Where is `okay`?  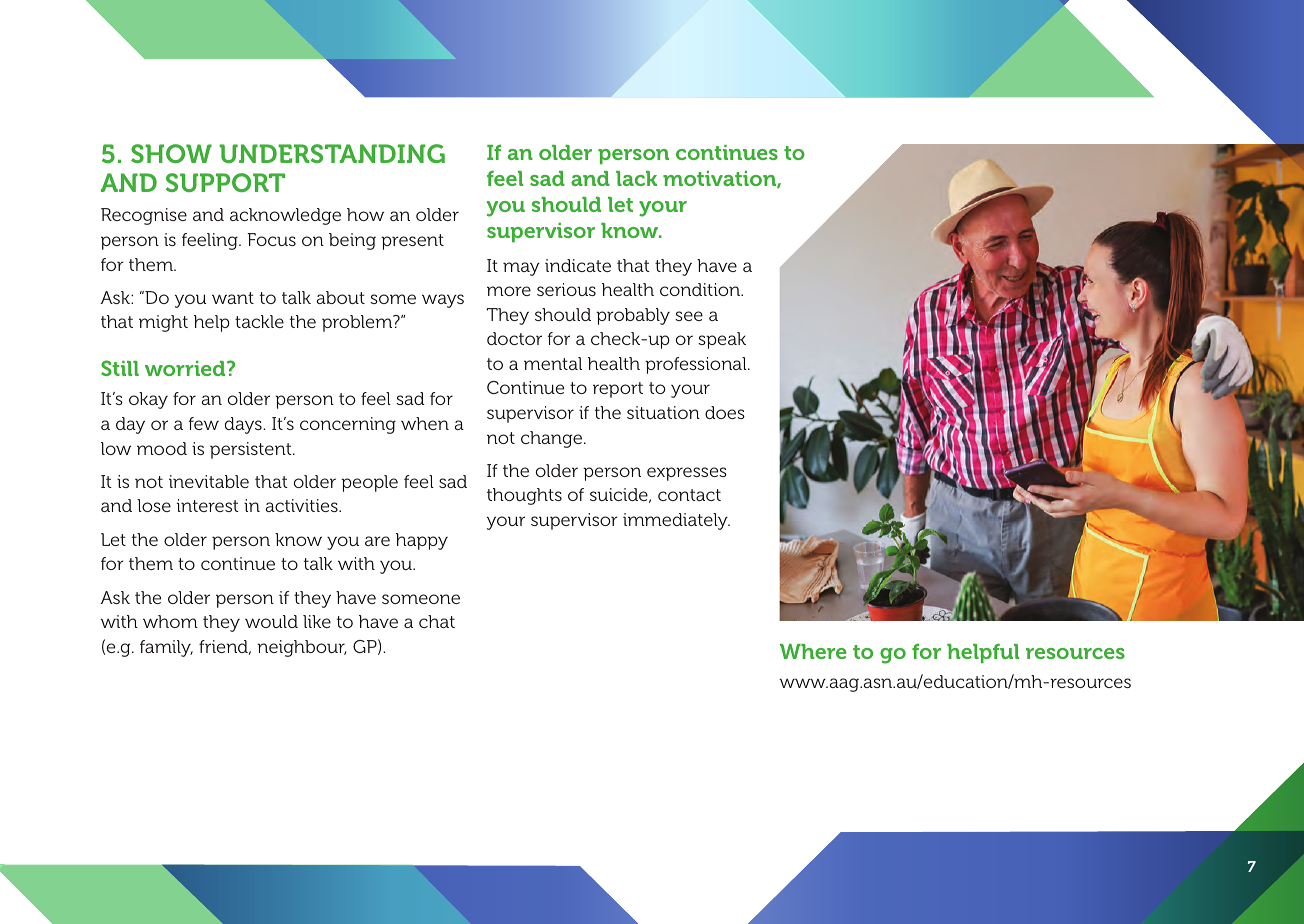
okay is located at coordinates (148, 400).
